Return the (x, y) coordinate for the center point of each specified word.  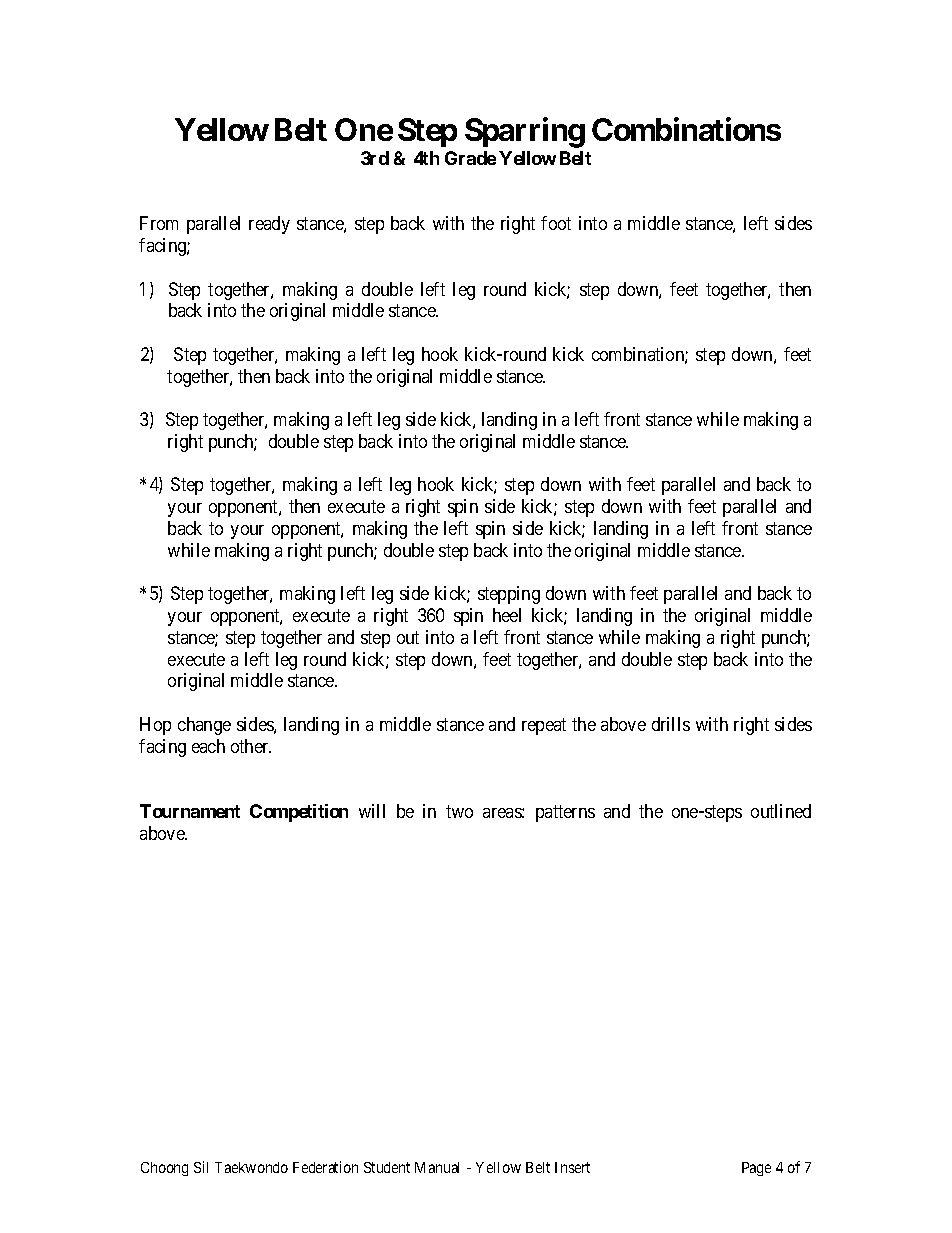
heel (507, 615)
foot (556, 223)
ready (269, 225)
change (204, 726)
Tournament (190, 811)
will (372, 811)
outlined (781, 811)
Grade (470, 158)
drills (671, 724)
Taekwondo (251, 1167)
